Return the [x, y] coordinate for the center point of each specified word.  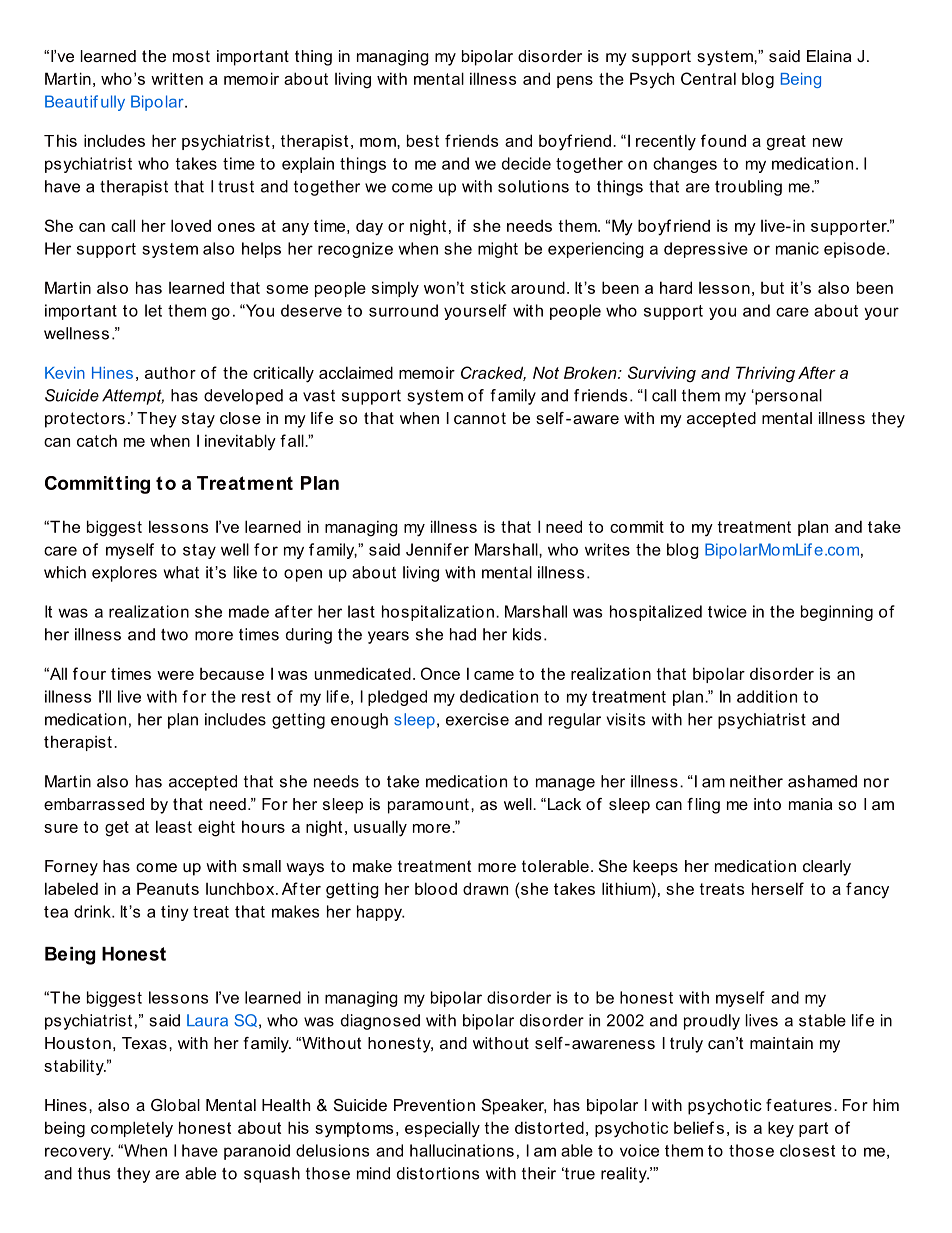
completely [132, 1129]
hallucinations [462, 1150]
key [781, 1129]
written [177, 78]
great [786, 143]
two [174, 635]
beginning [837, 613]
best [423, 140]
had [463, 634]
